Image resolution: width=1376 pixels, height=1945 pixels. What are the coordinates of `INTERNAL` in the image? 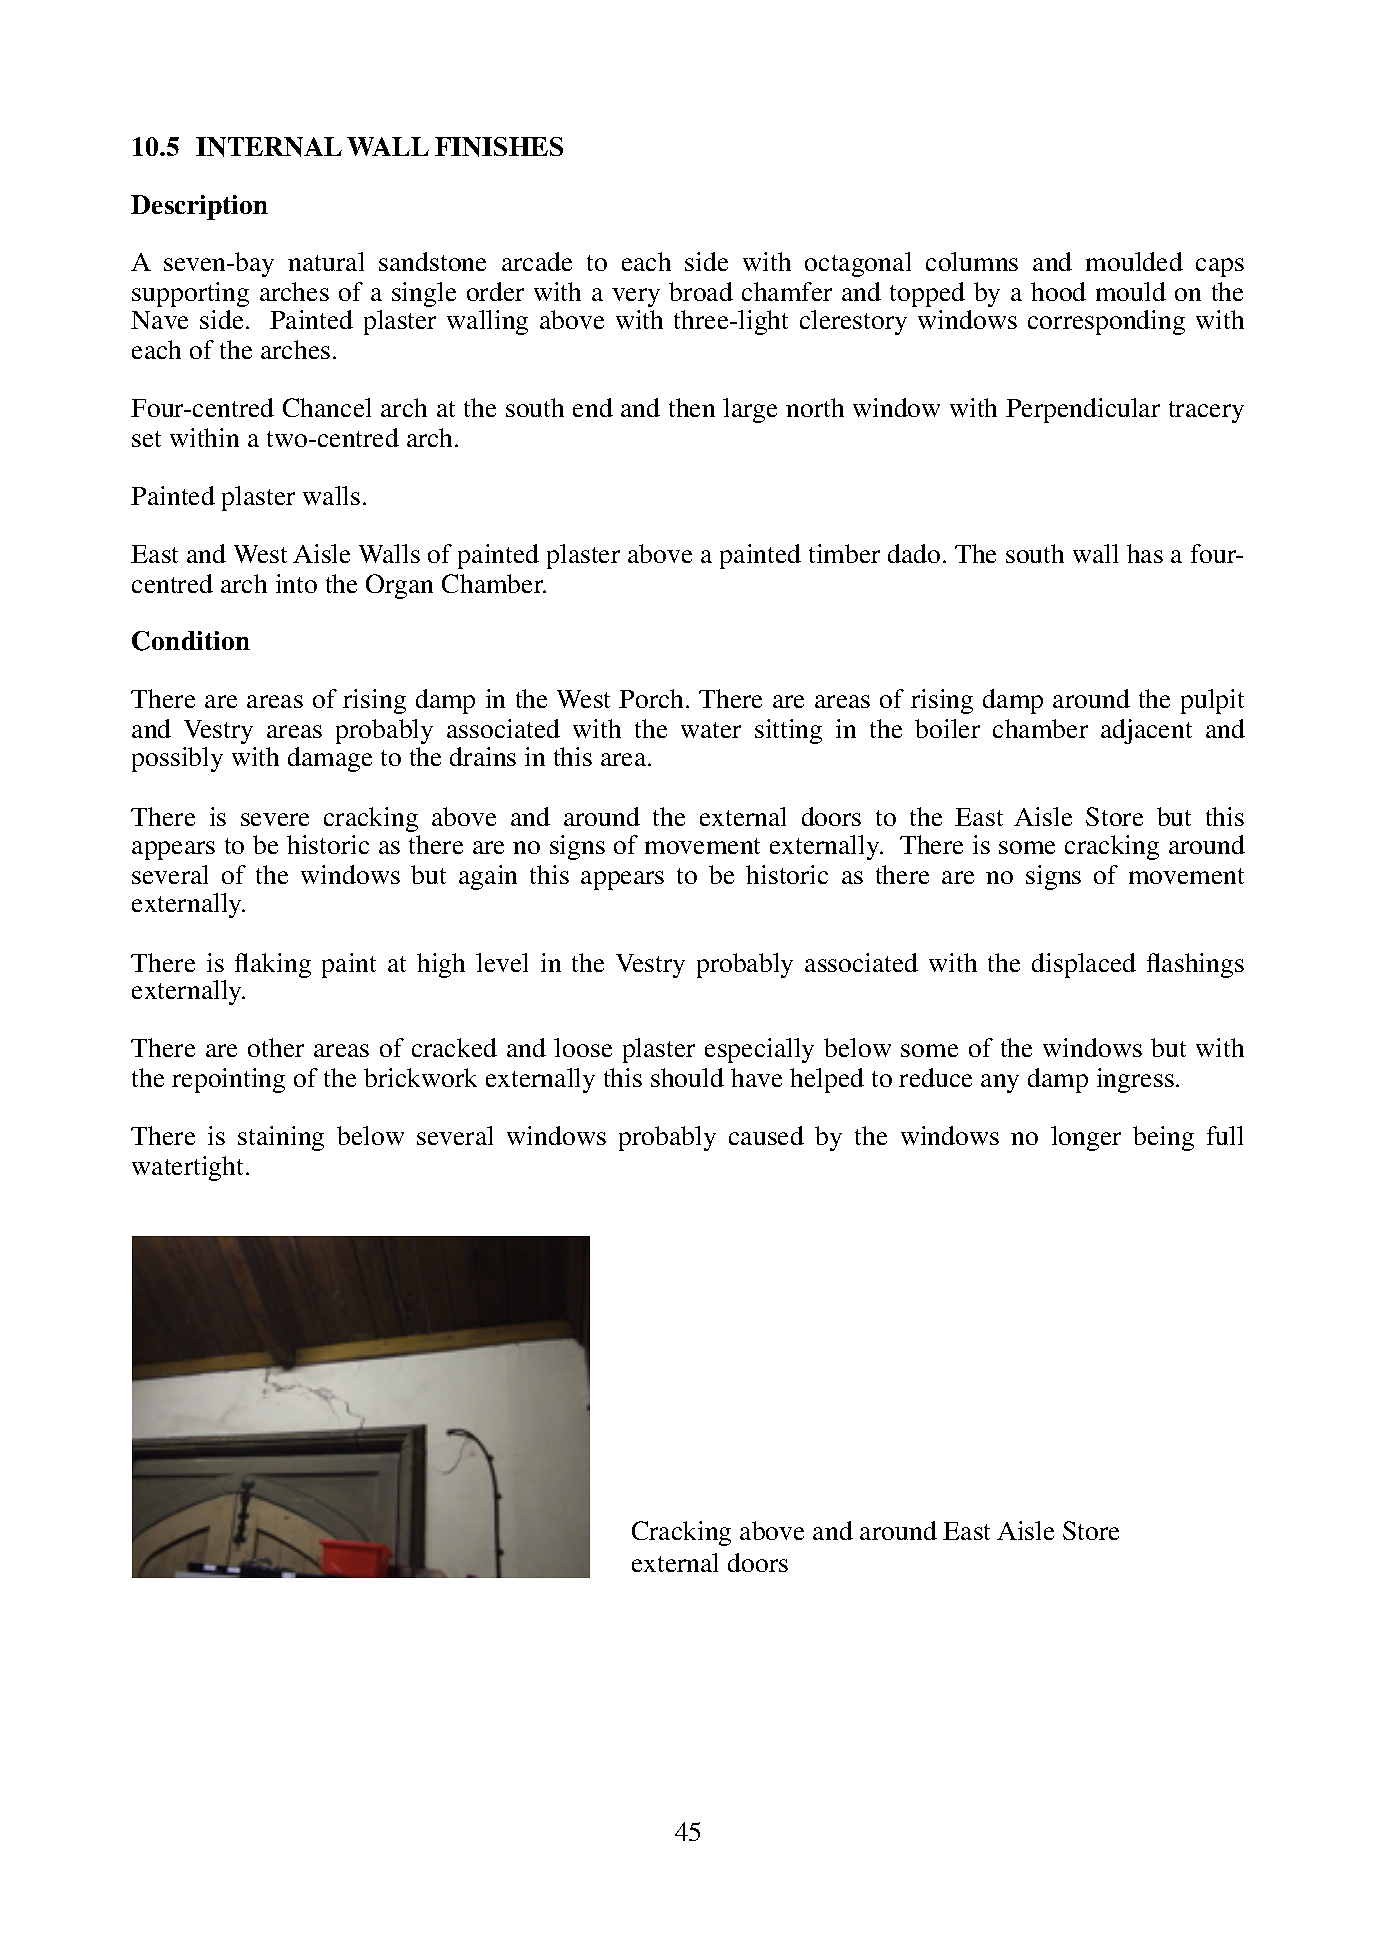 It's located at (269, 147).
